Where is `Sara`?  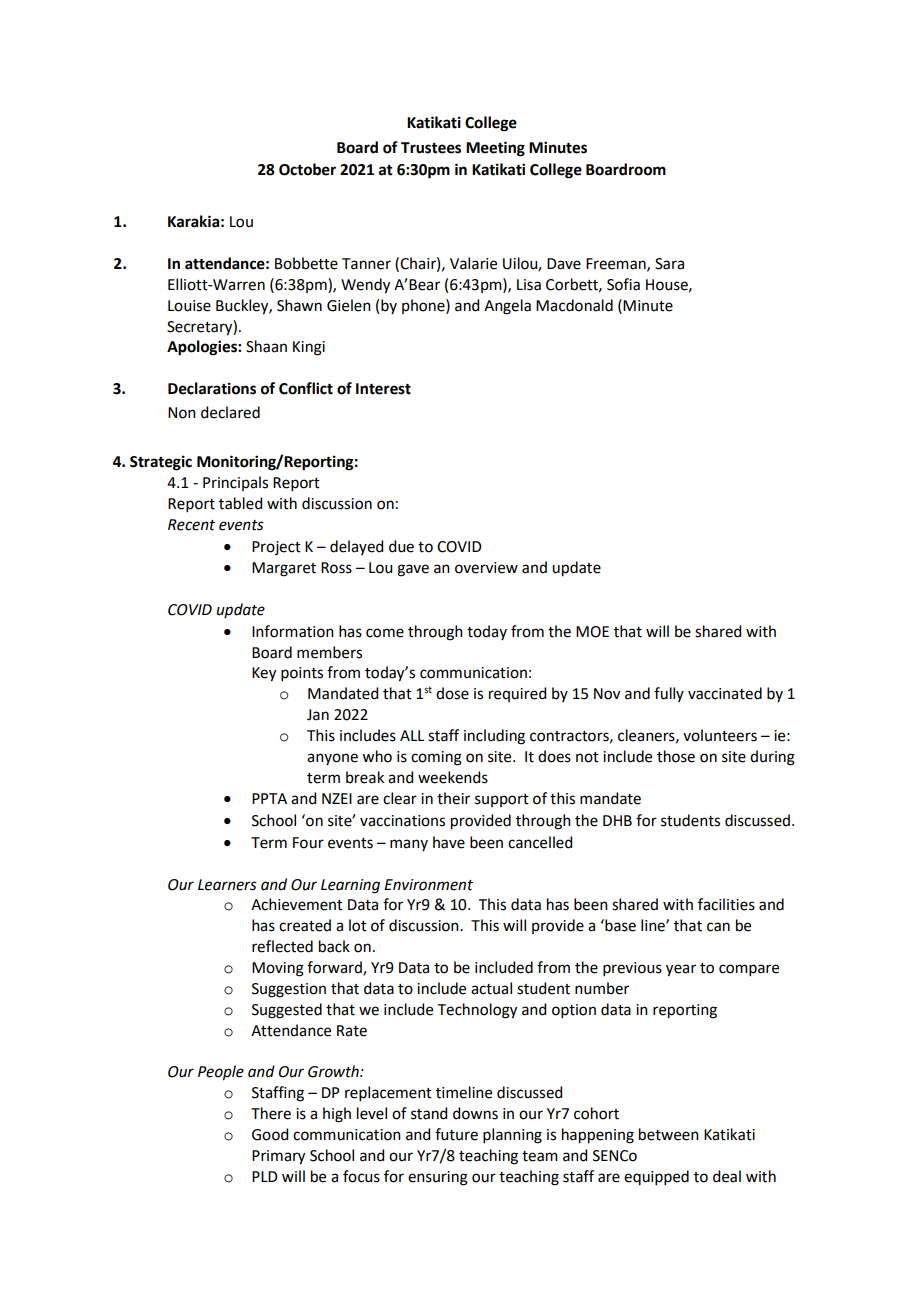
Sara is located at coordinates (669, 264).
